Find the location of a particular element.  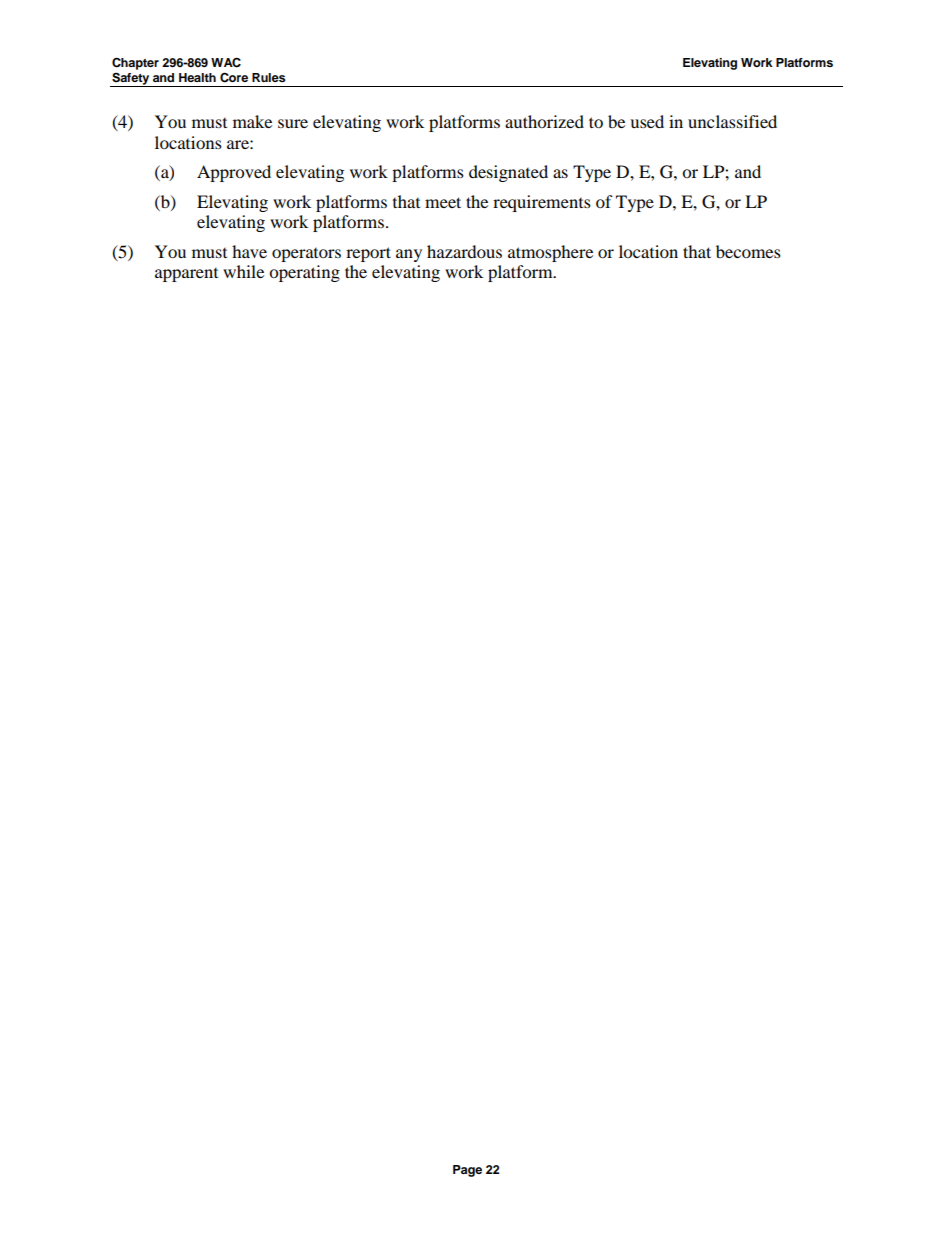

authorized is located at coordinates (544, 121).
